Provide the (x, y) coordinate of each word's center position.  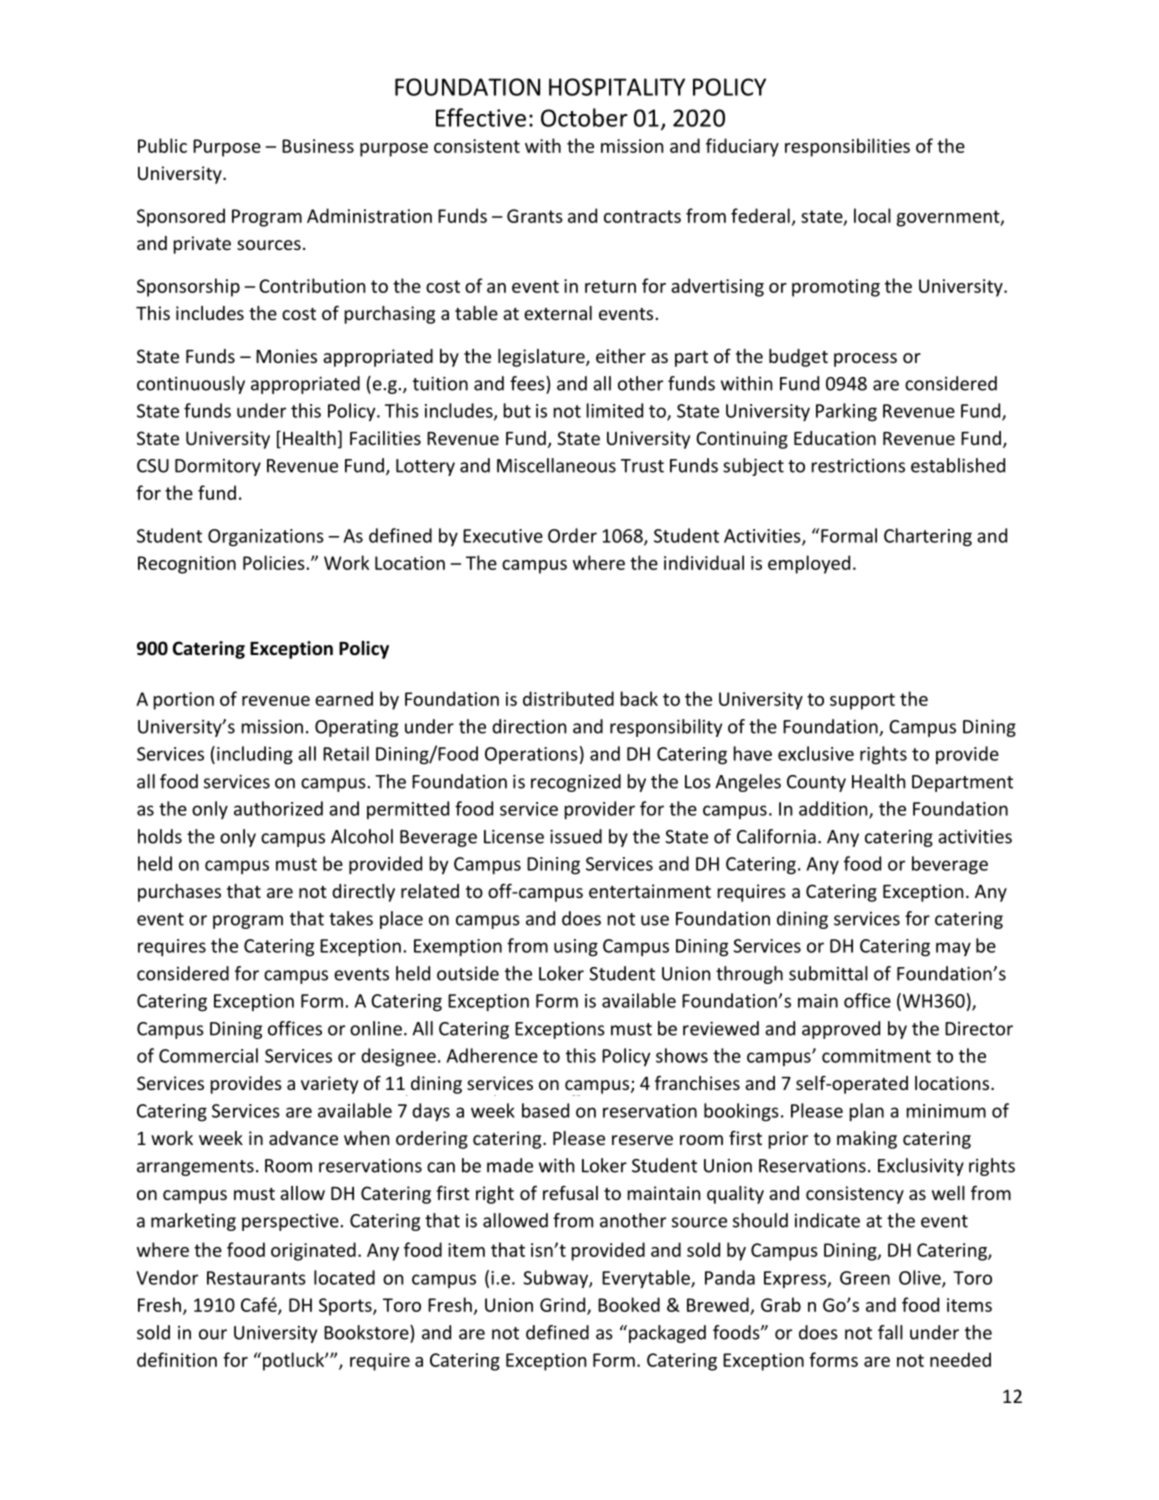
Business (318, 146)
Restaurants (256, 1278)
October (584, 117)
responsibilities (847, 147)
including (255, 755)
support (862, 701)
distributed (568, 698)
